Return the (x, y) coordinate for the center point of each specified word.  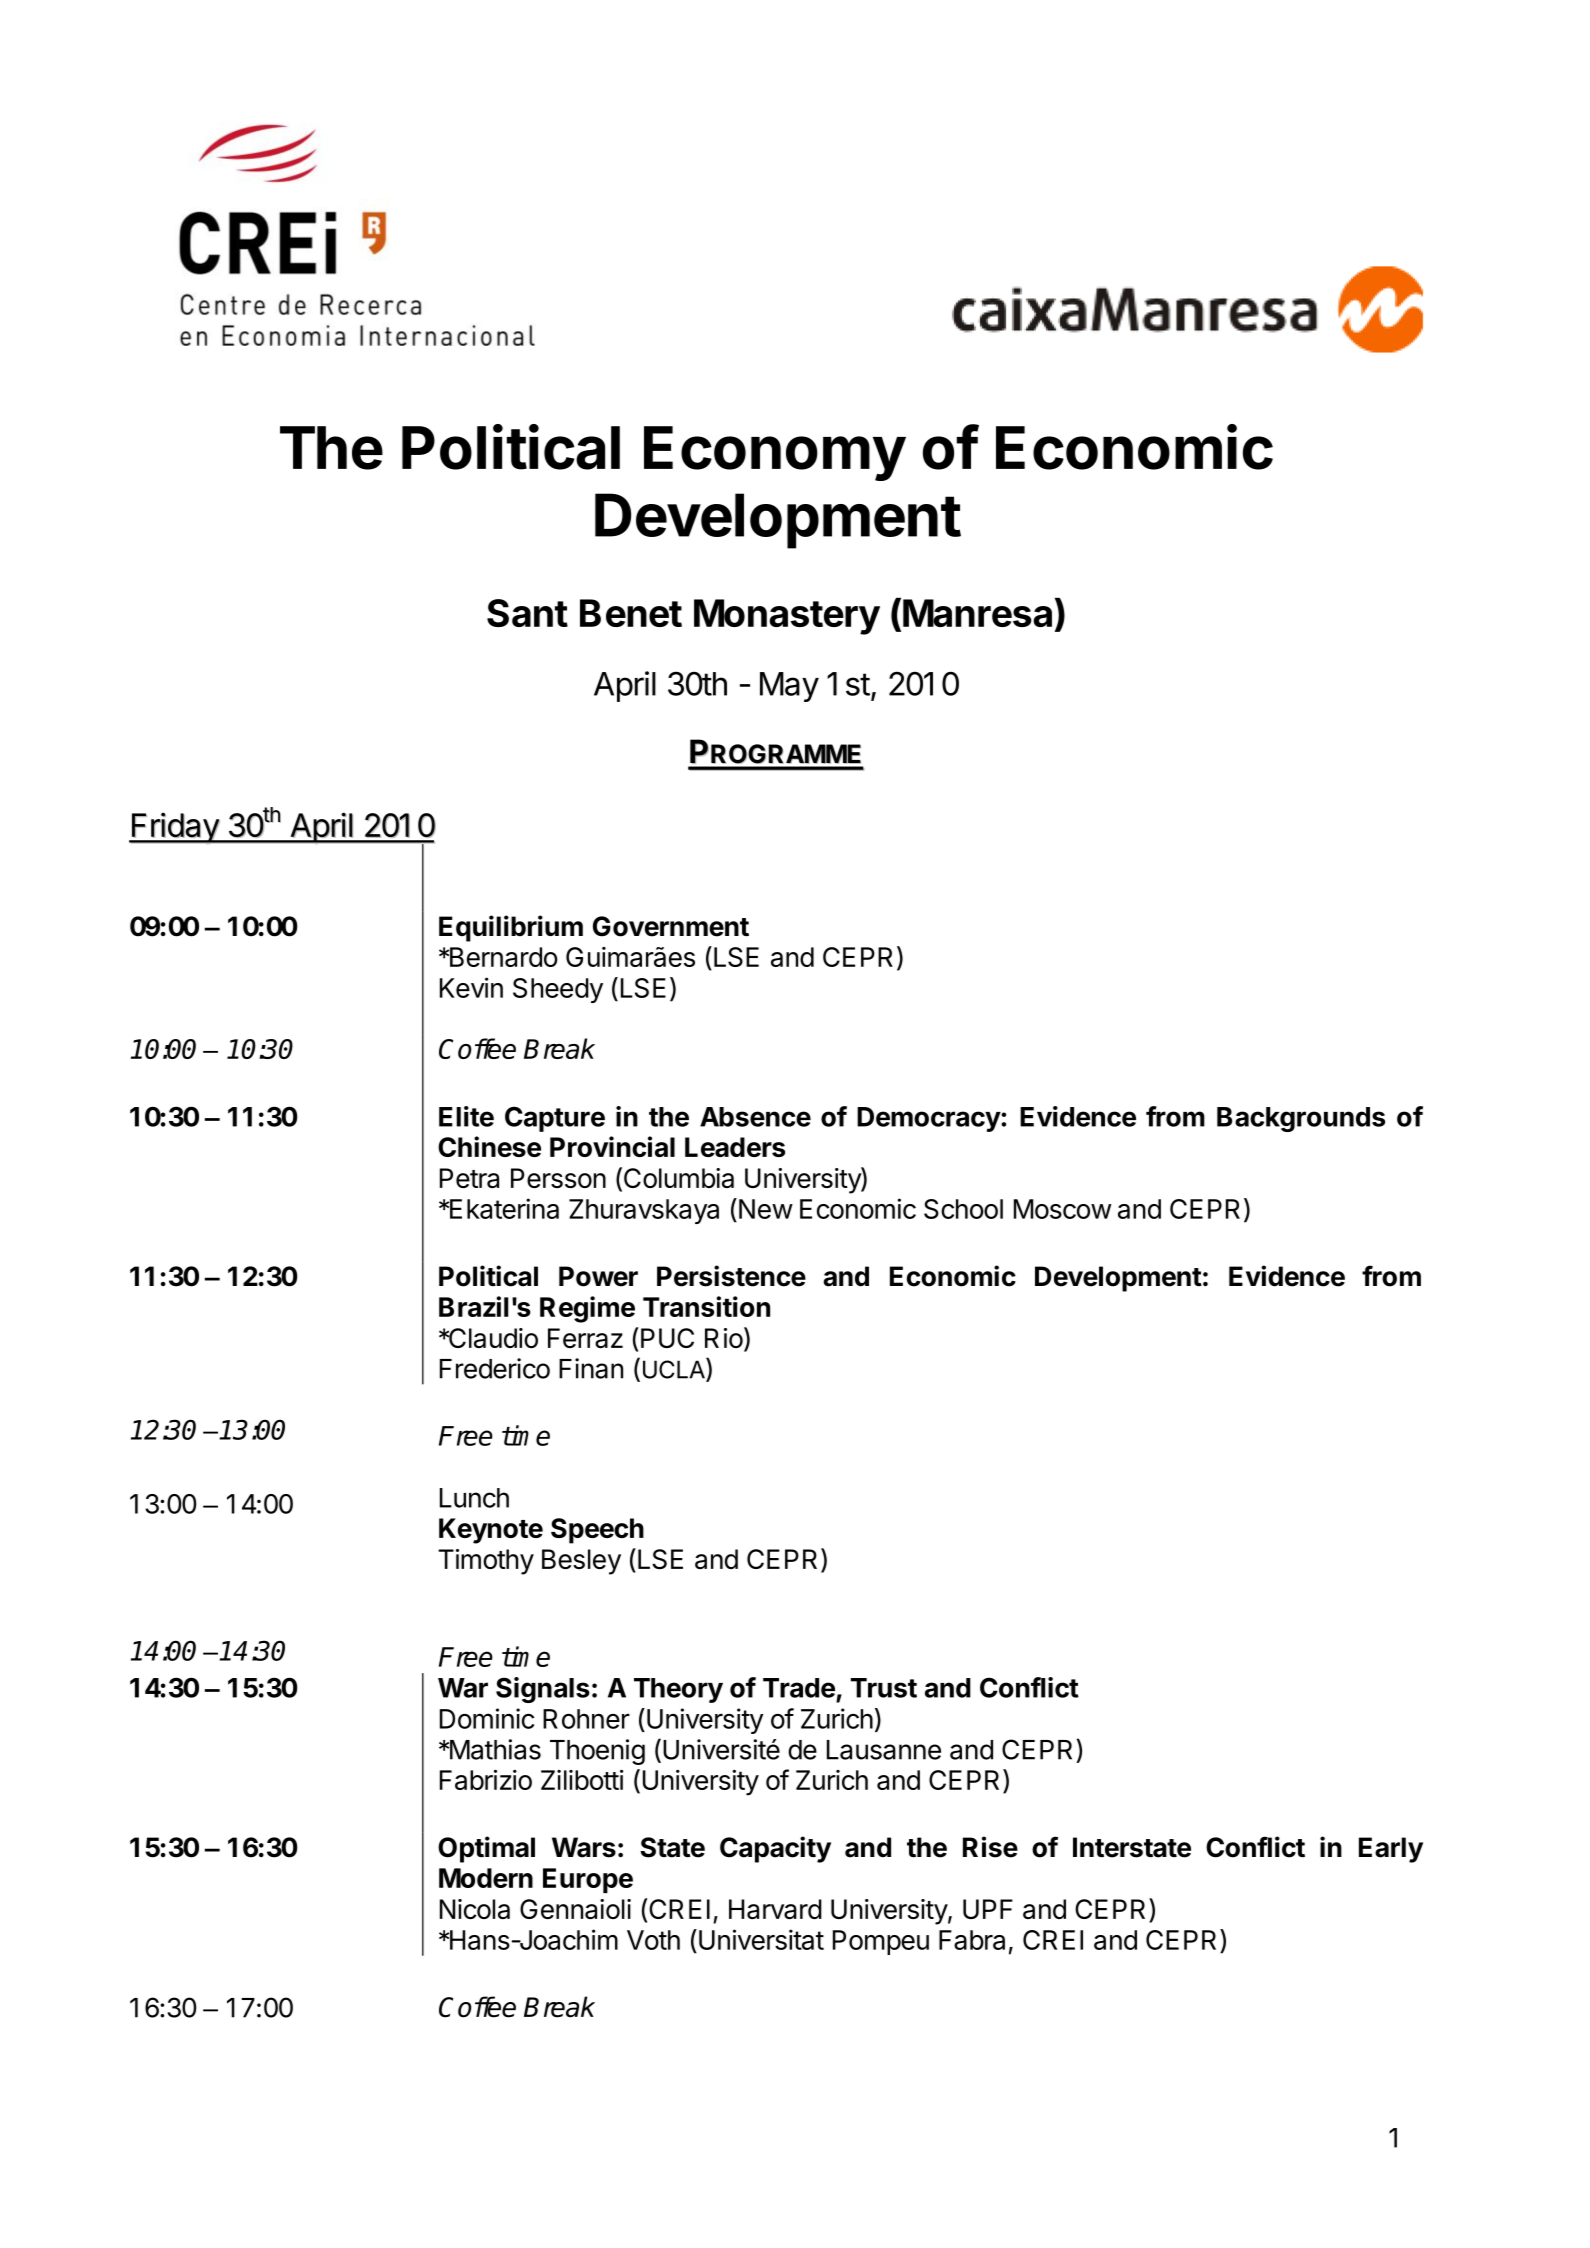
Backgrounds (1301, 1119)
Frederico (495, 1368)
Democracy (929, 1119)
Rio (724, 1338)
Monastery (787, 617)
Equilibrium (511, 928)
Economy (775, 453)
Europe (588, 1880)
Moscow (1063, 1209)
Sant (527, 613)
